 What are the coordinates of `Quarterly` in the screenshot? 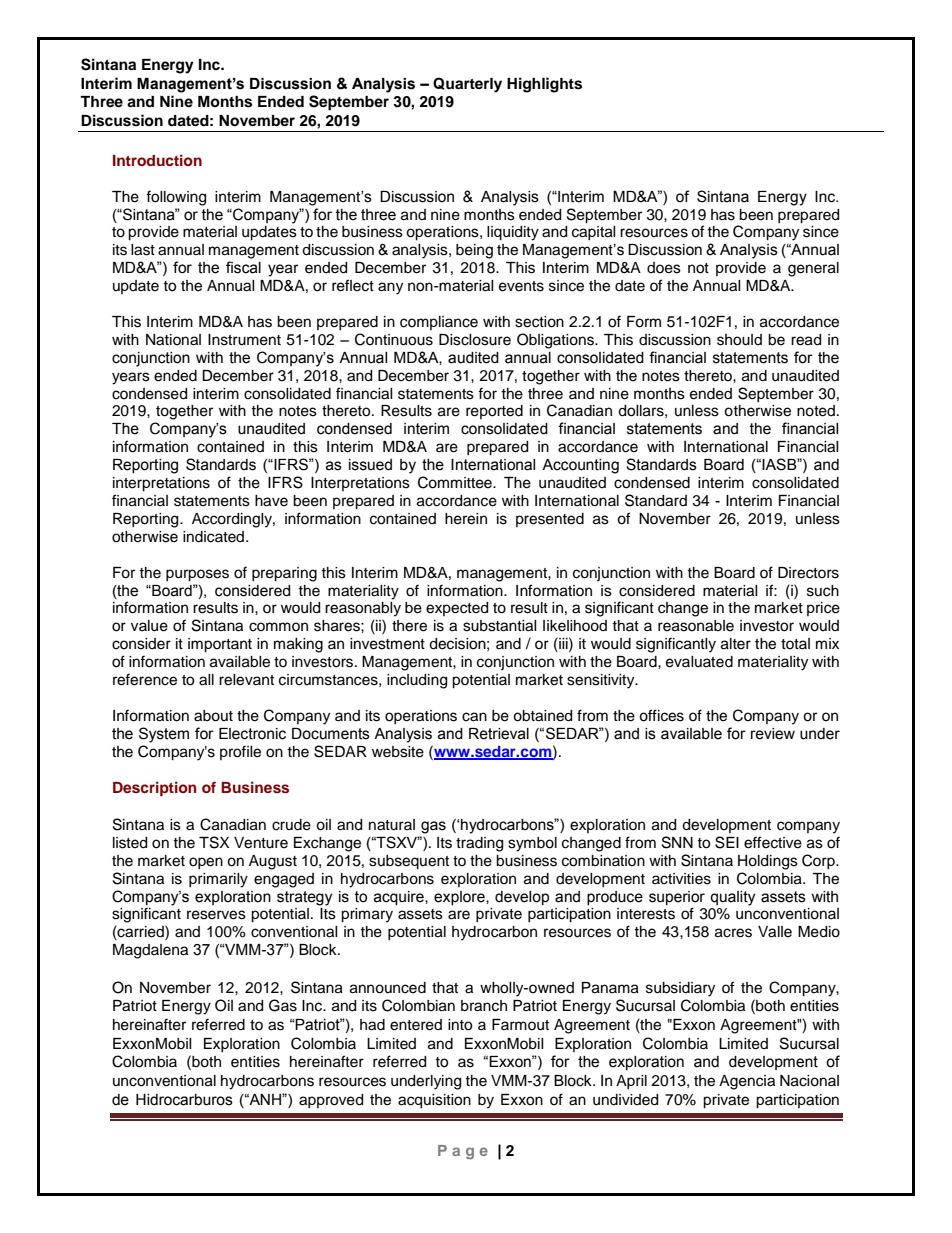 It's located at (467, 85).
